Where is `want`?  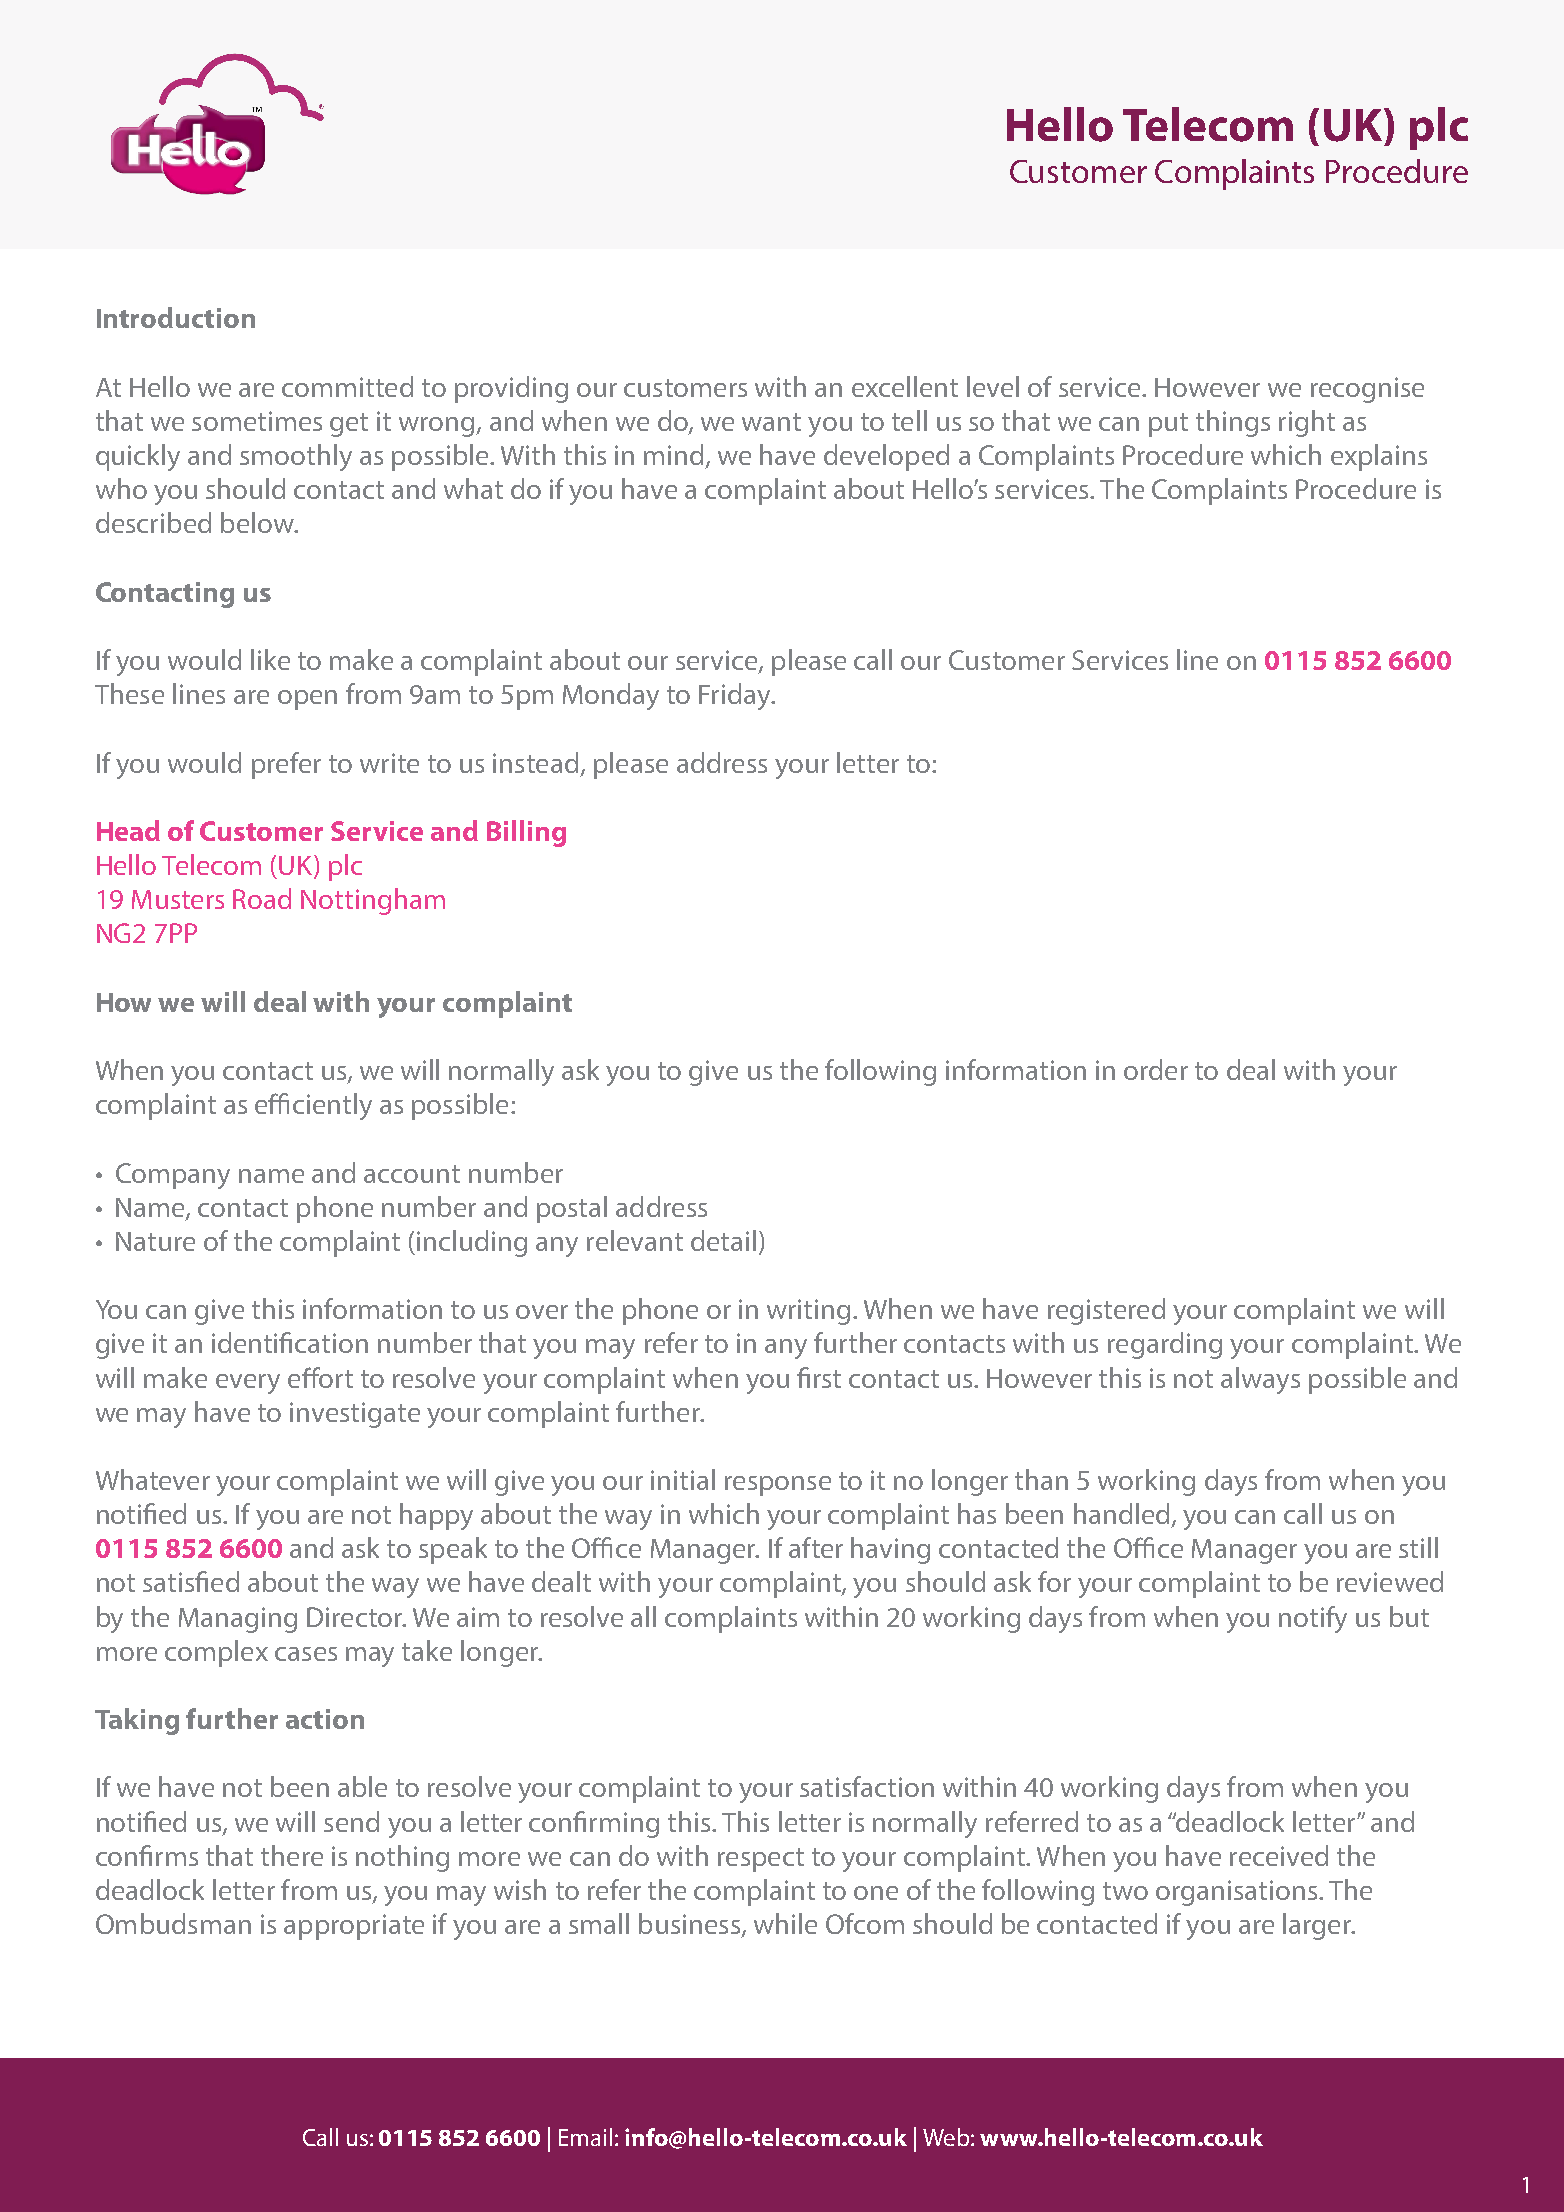 want is located at coordinates (771, 422).
